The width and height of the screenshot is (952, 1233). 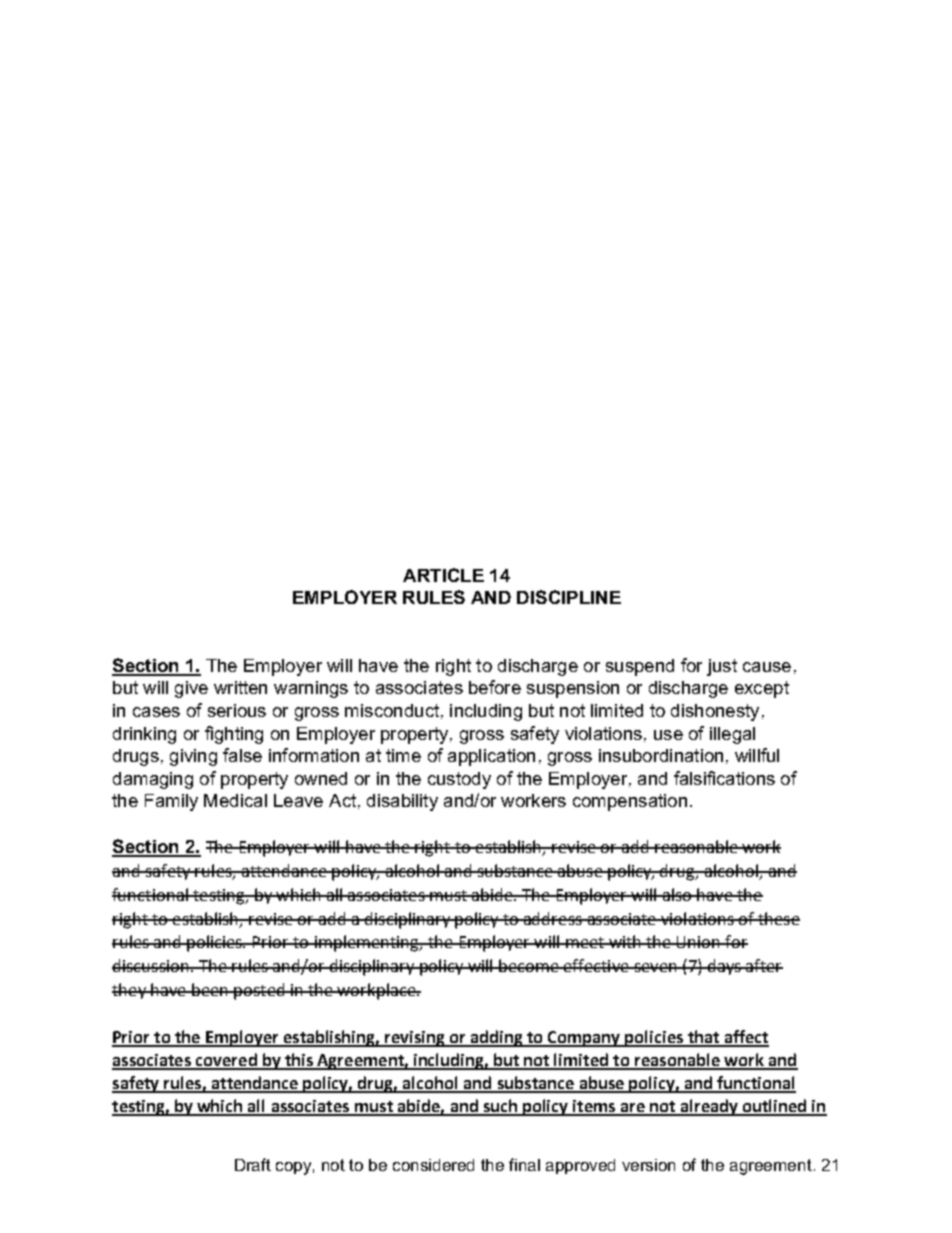 What do you see at coordinates (193, 757) in the screenshot?
I see `giving` at bounding box center [193, 757].
